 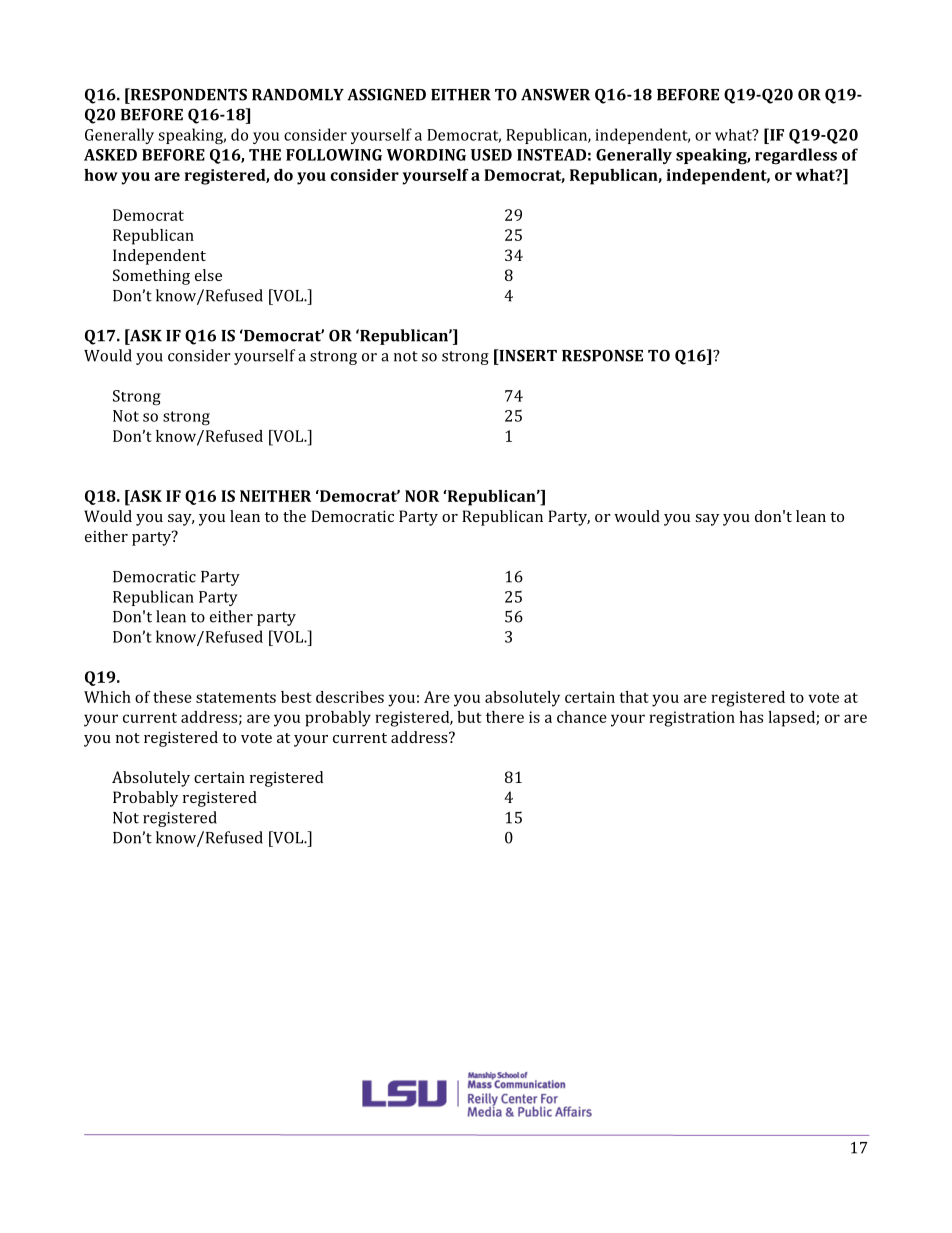 I want to click on these, so click(x=172, y=697).
